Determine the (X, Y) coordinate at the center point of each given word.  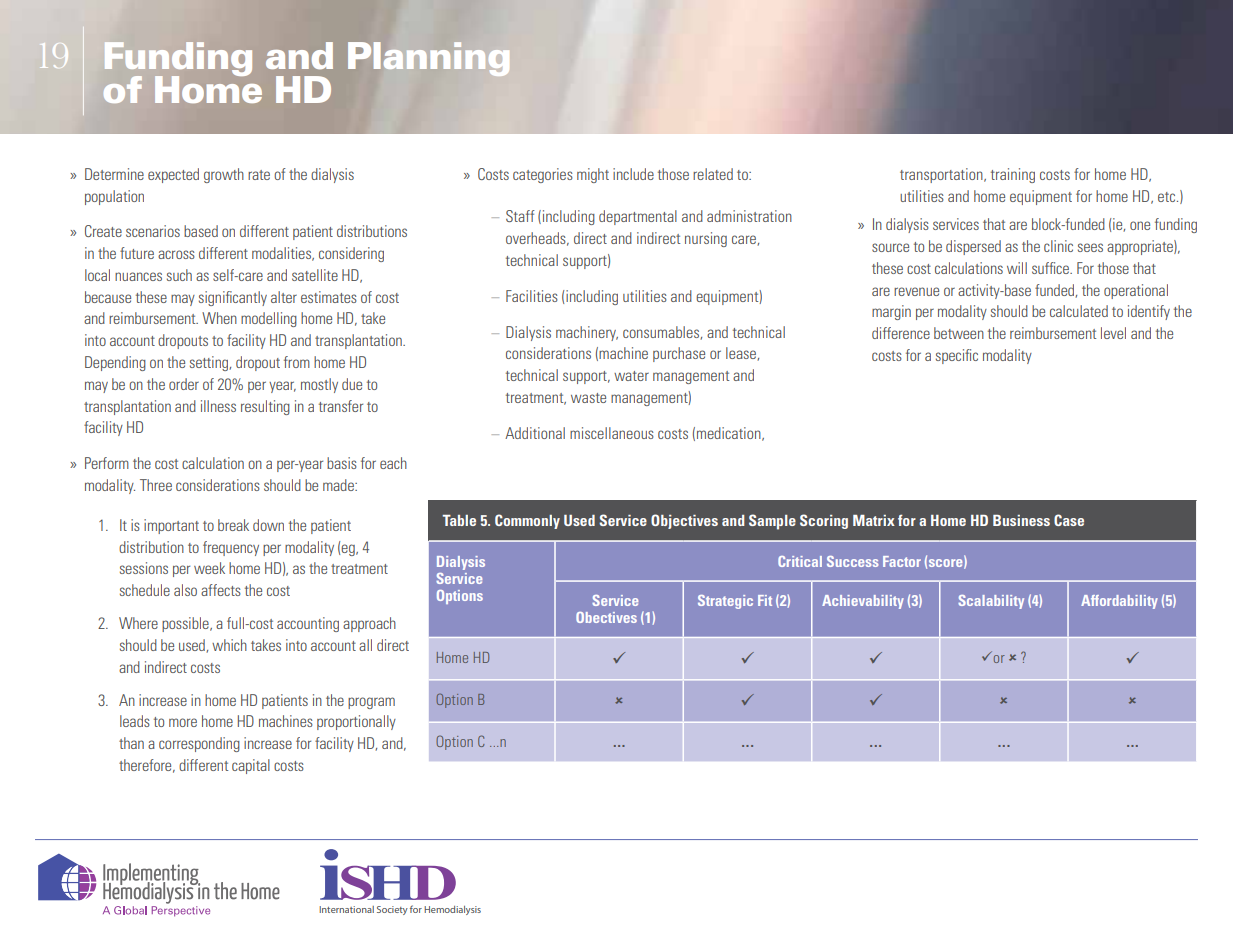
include (633, 174)
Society (392, 910)
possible (186, 624)
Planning (428, 59)
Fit (765, 600)
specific (957, 356)
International (346, 909)
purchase (679, 354)
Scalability (991, 602)
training (1013, 175)
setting (210, 363)
